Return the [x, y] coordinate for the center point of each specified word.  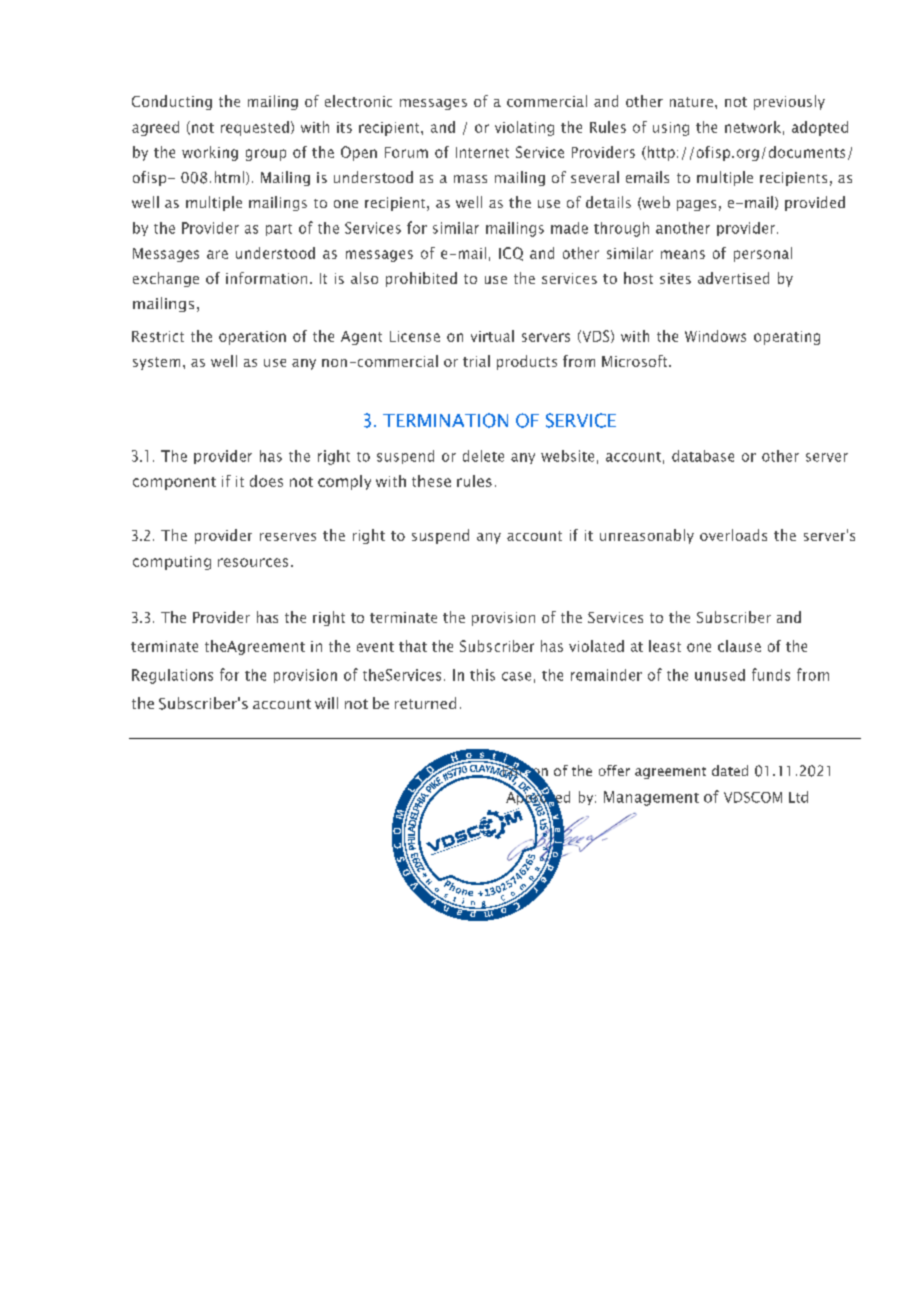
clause [739, 646]
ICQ [511, 254]
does [266, 481]
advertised [733, 278]
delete [483, 456]
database [703, 456]
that [413, 646]
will [326, 703]
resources [253, 562]
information [266, 278]
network [753, 127]
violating [524, 128]
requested [255, 128]
